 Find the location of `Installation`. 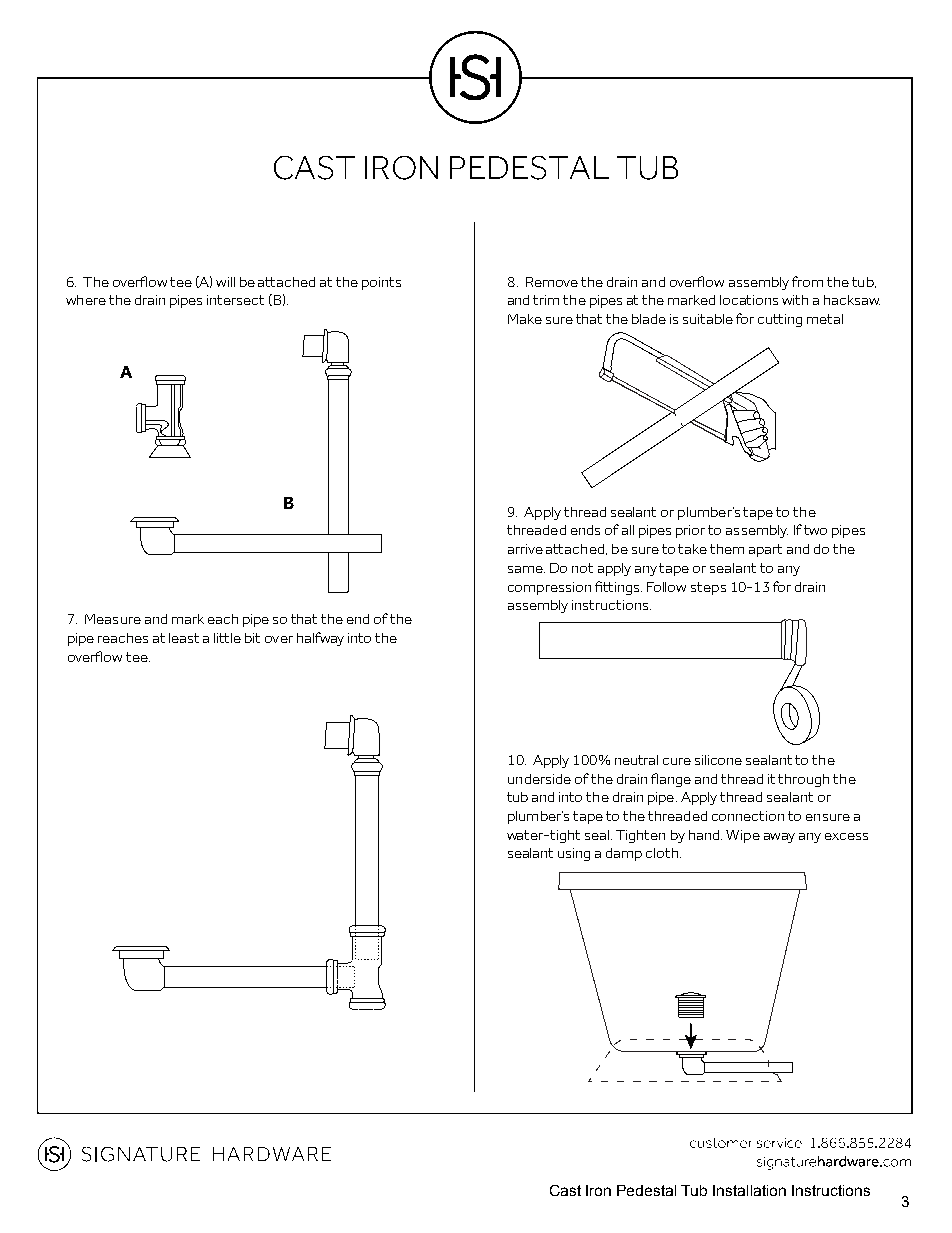

Installation is located at coordinates (749, 1190).
